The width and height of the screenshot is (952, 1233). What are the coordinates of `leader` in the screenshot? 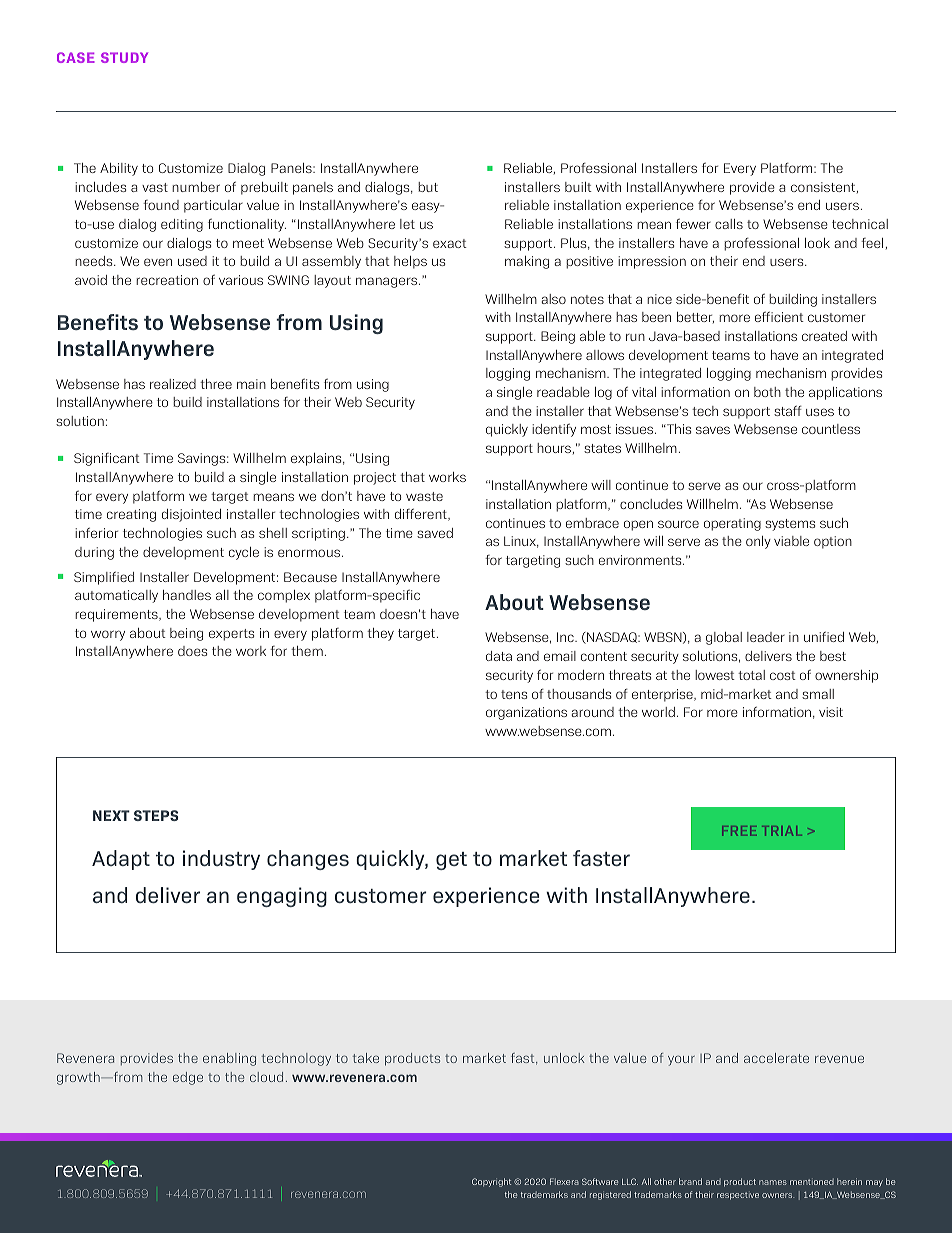 It's located at (766, 637).
